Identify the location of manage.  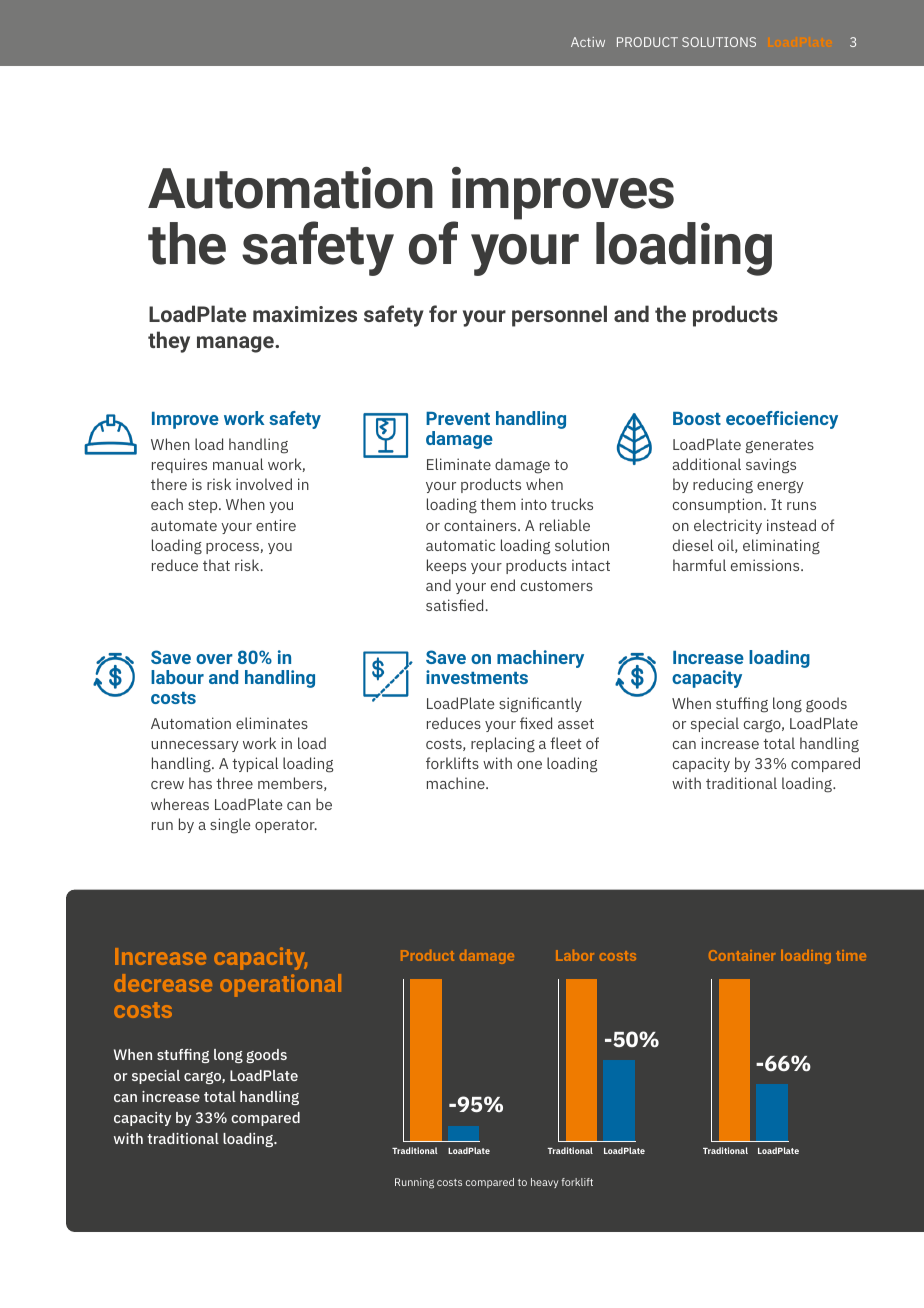
(236, 344).
